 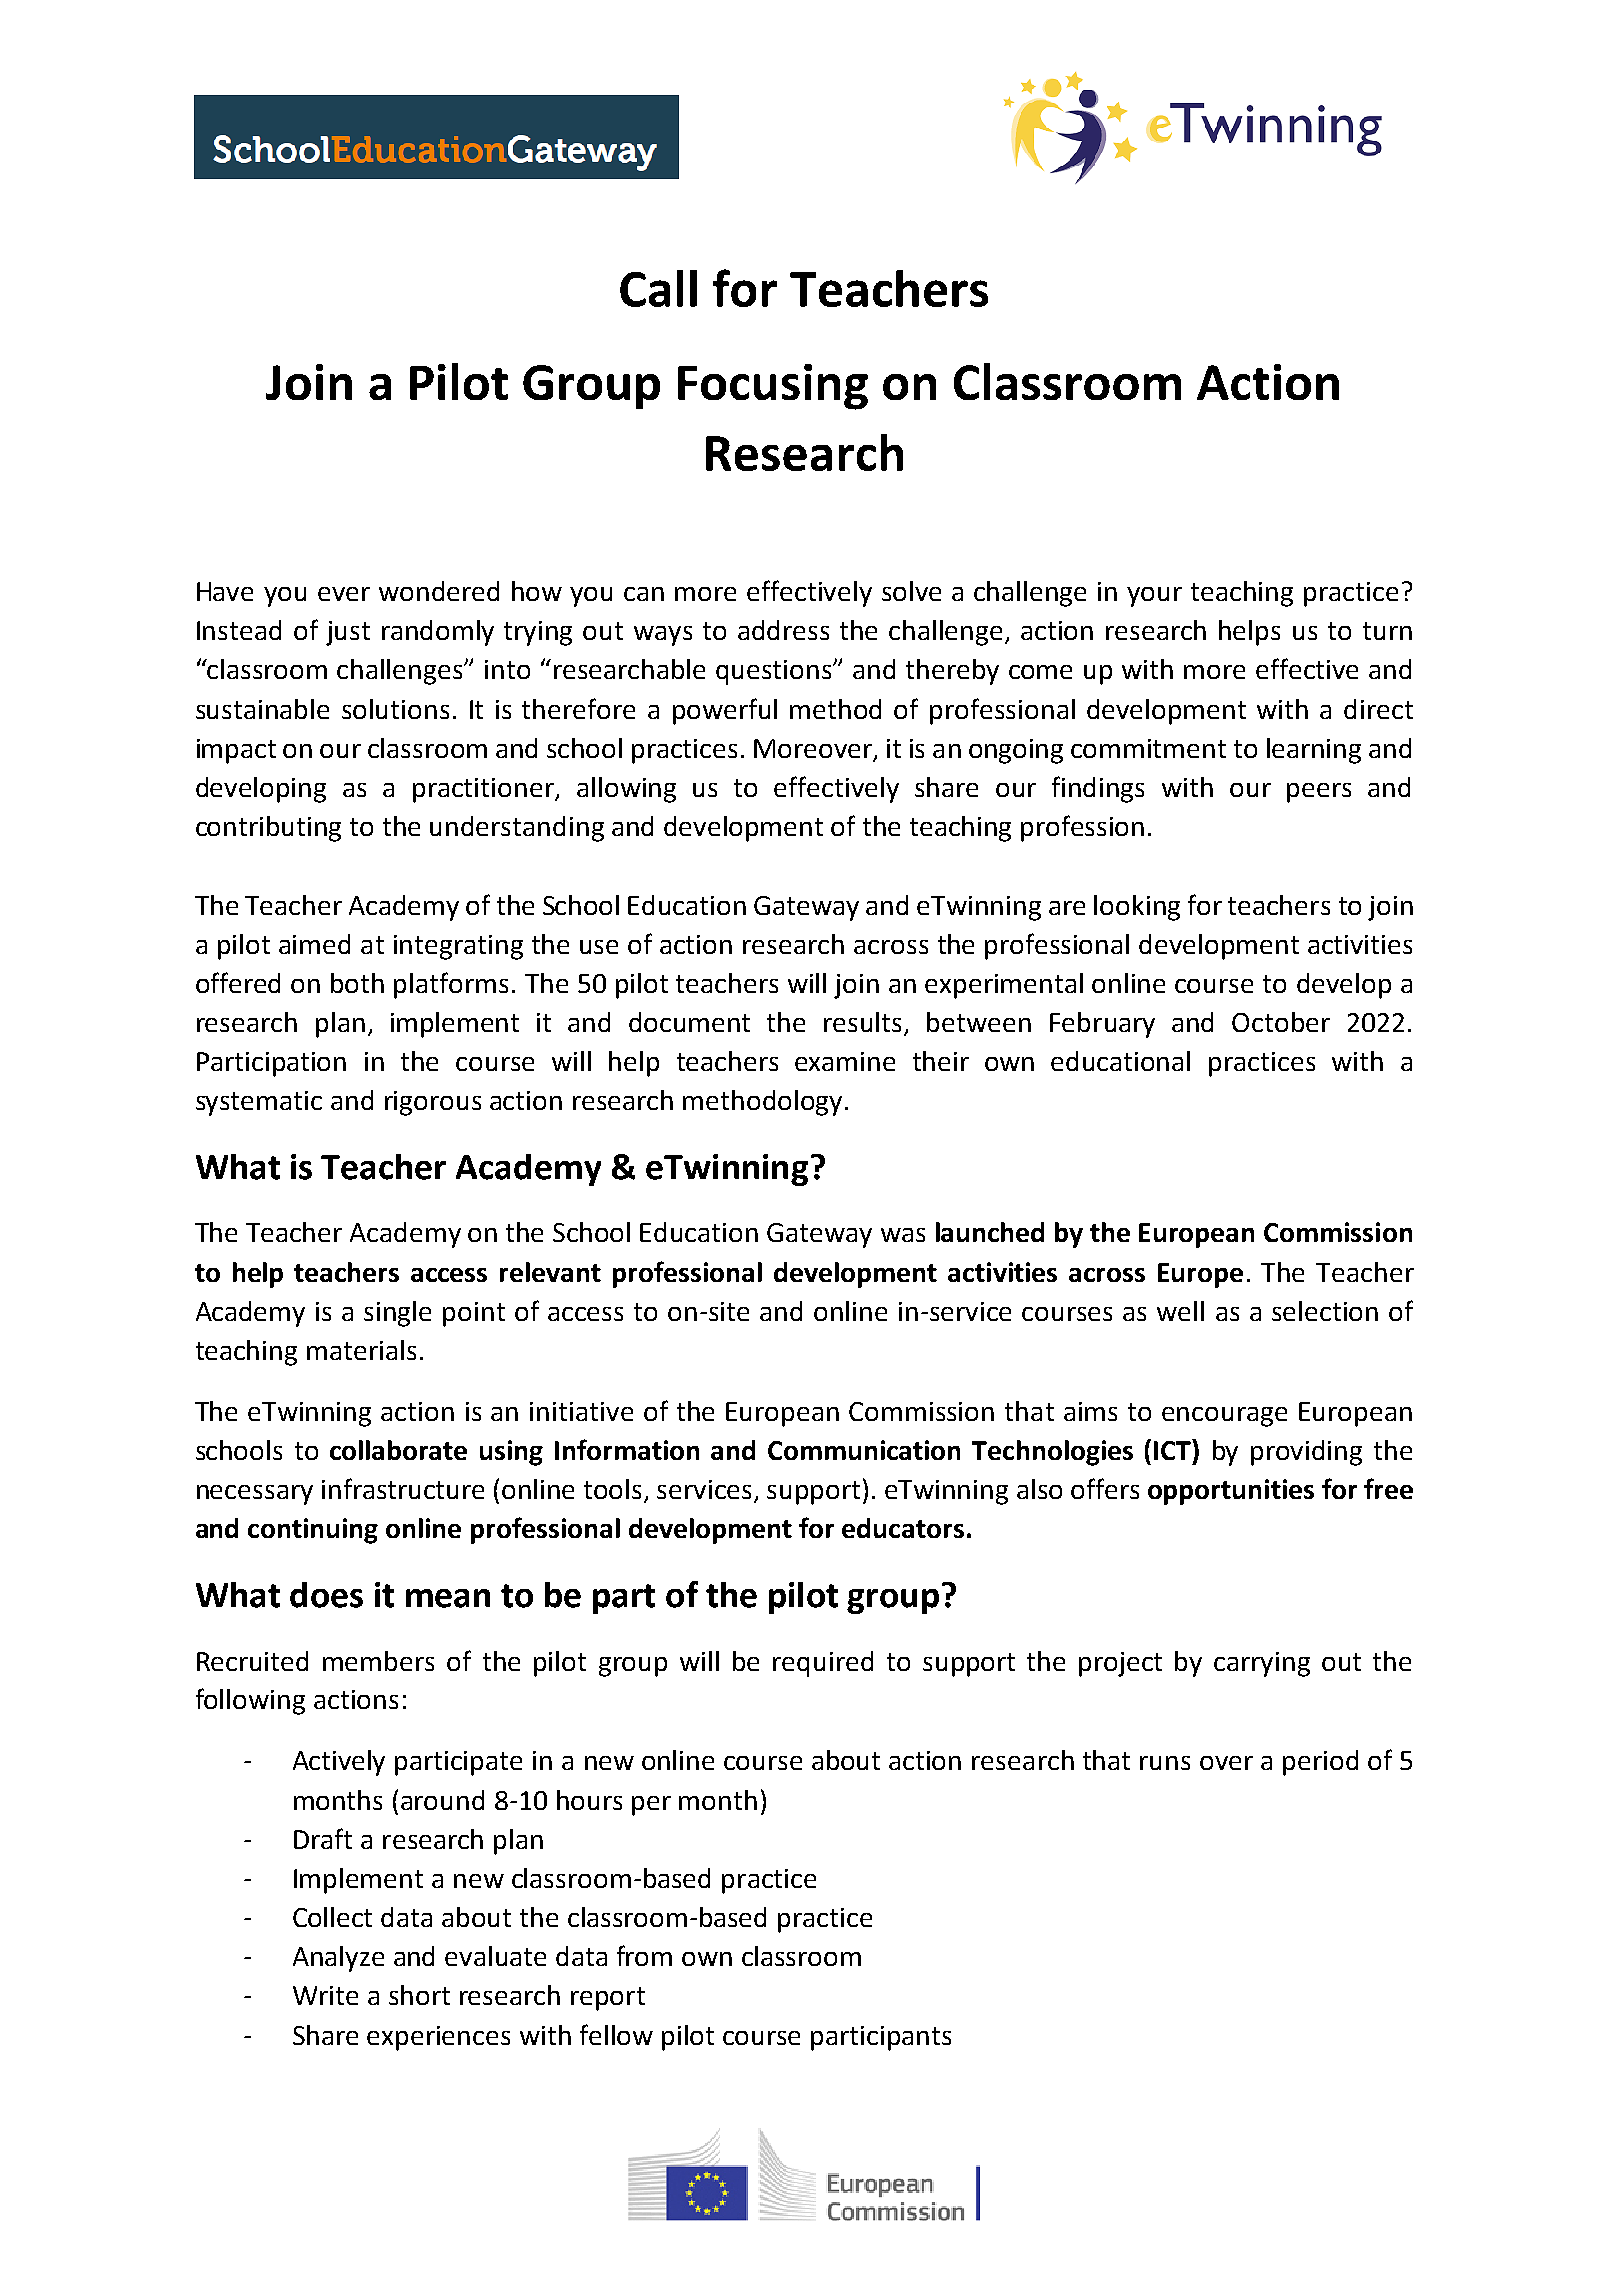 What do you see at coordinates (1314, 751) in the screenshot?
I see `learning` at bounding box center [1314, 751].
